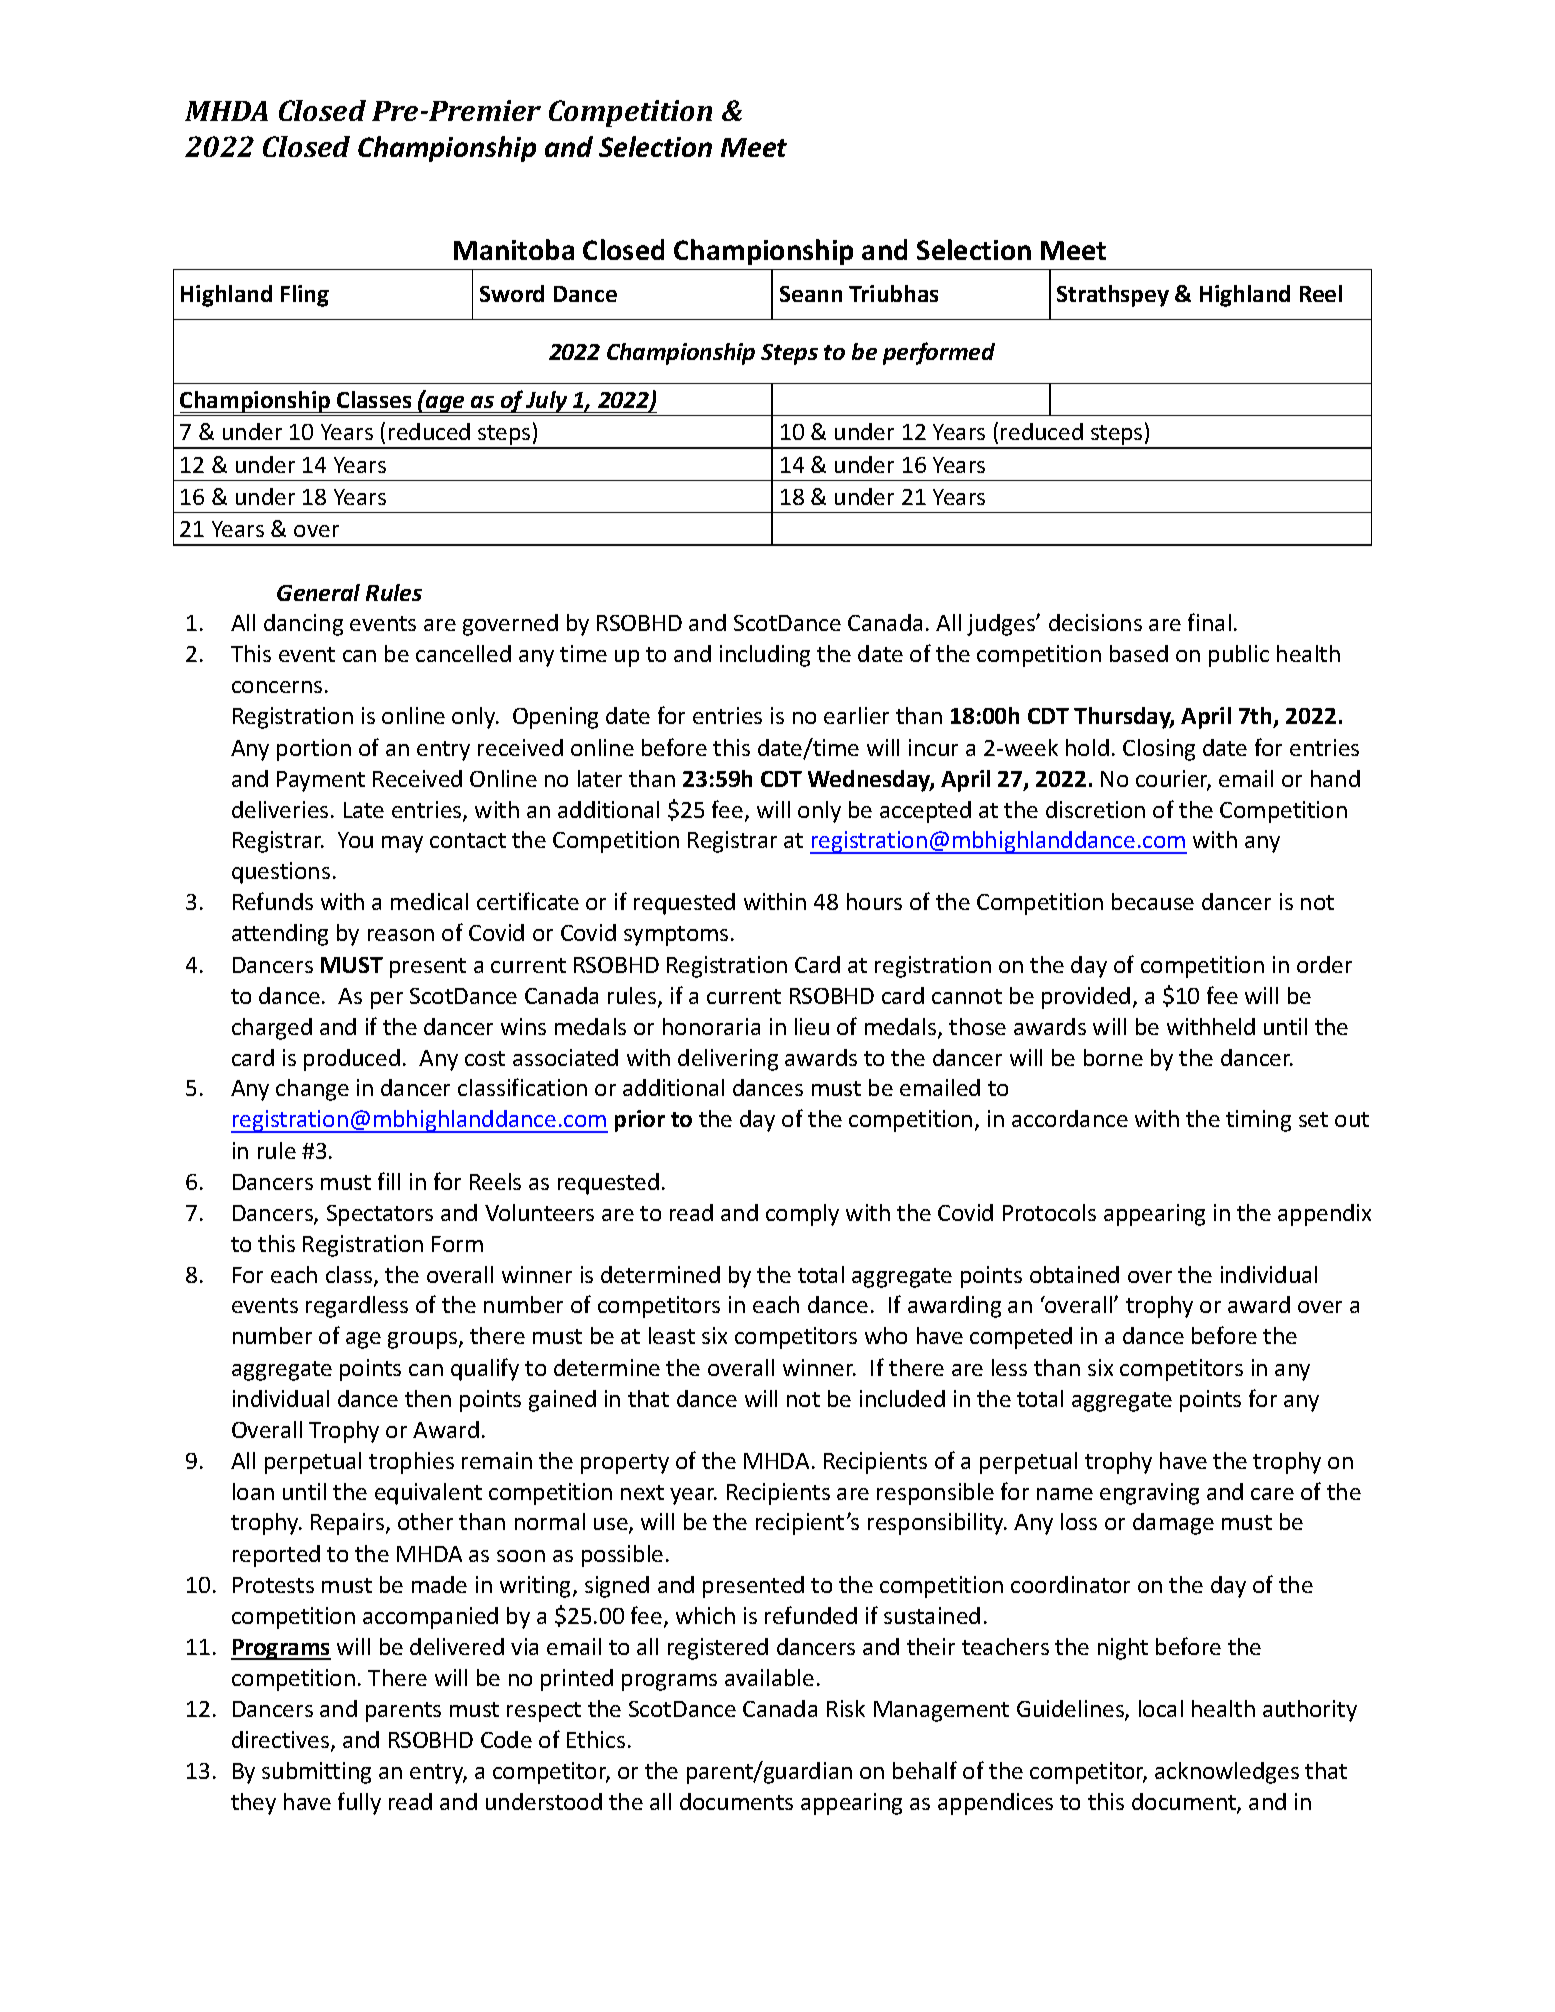  I want to click on Risk, so click(846, 1708).
